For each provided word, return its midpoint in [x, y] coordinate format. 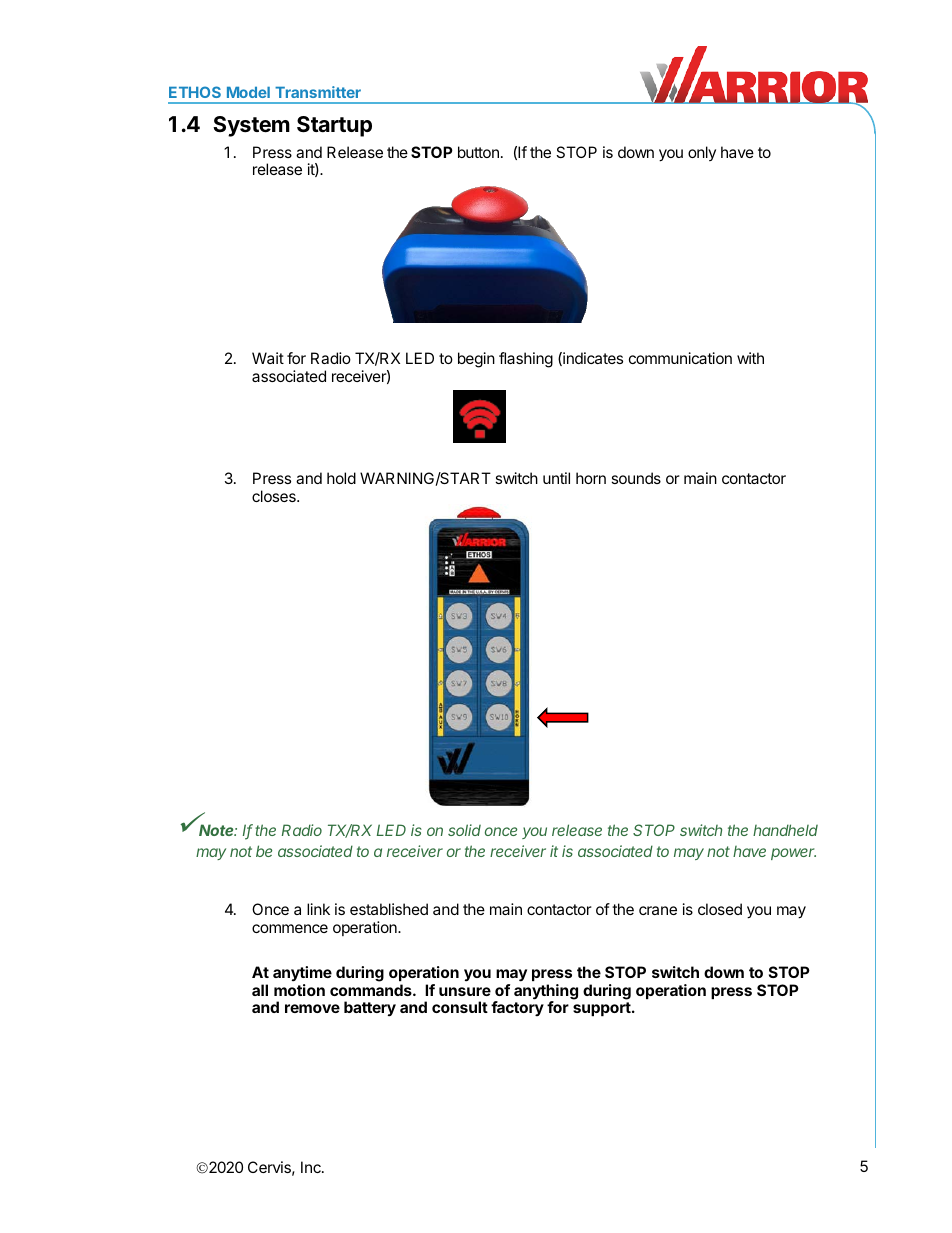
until [556, 478]
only [702, 153]
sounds [636, 478]
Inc [312, 1167]
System [251, 126]
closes [275, 496]
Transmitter [318, 92]
